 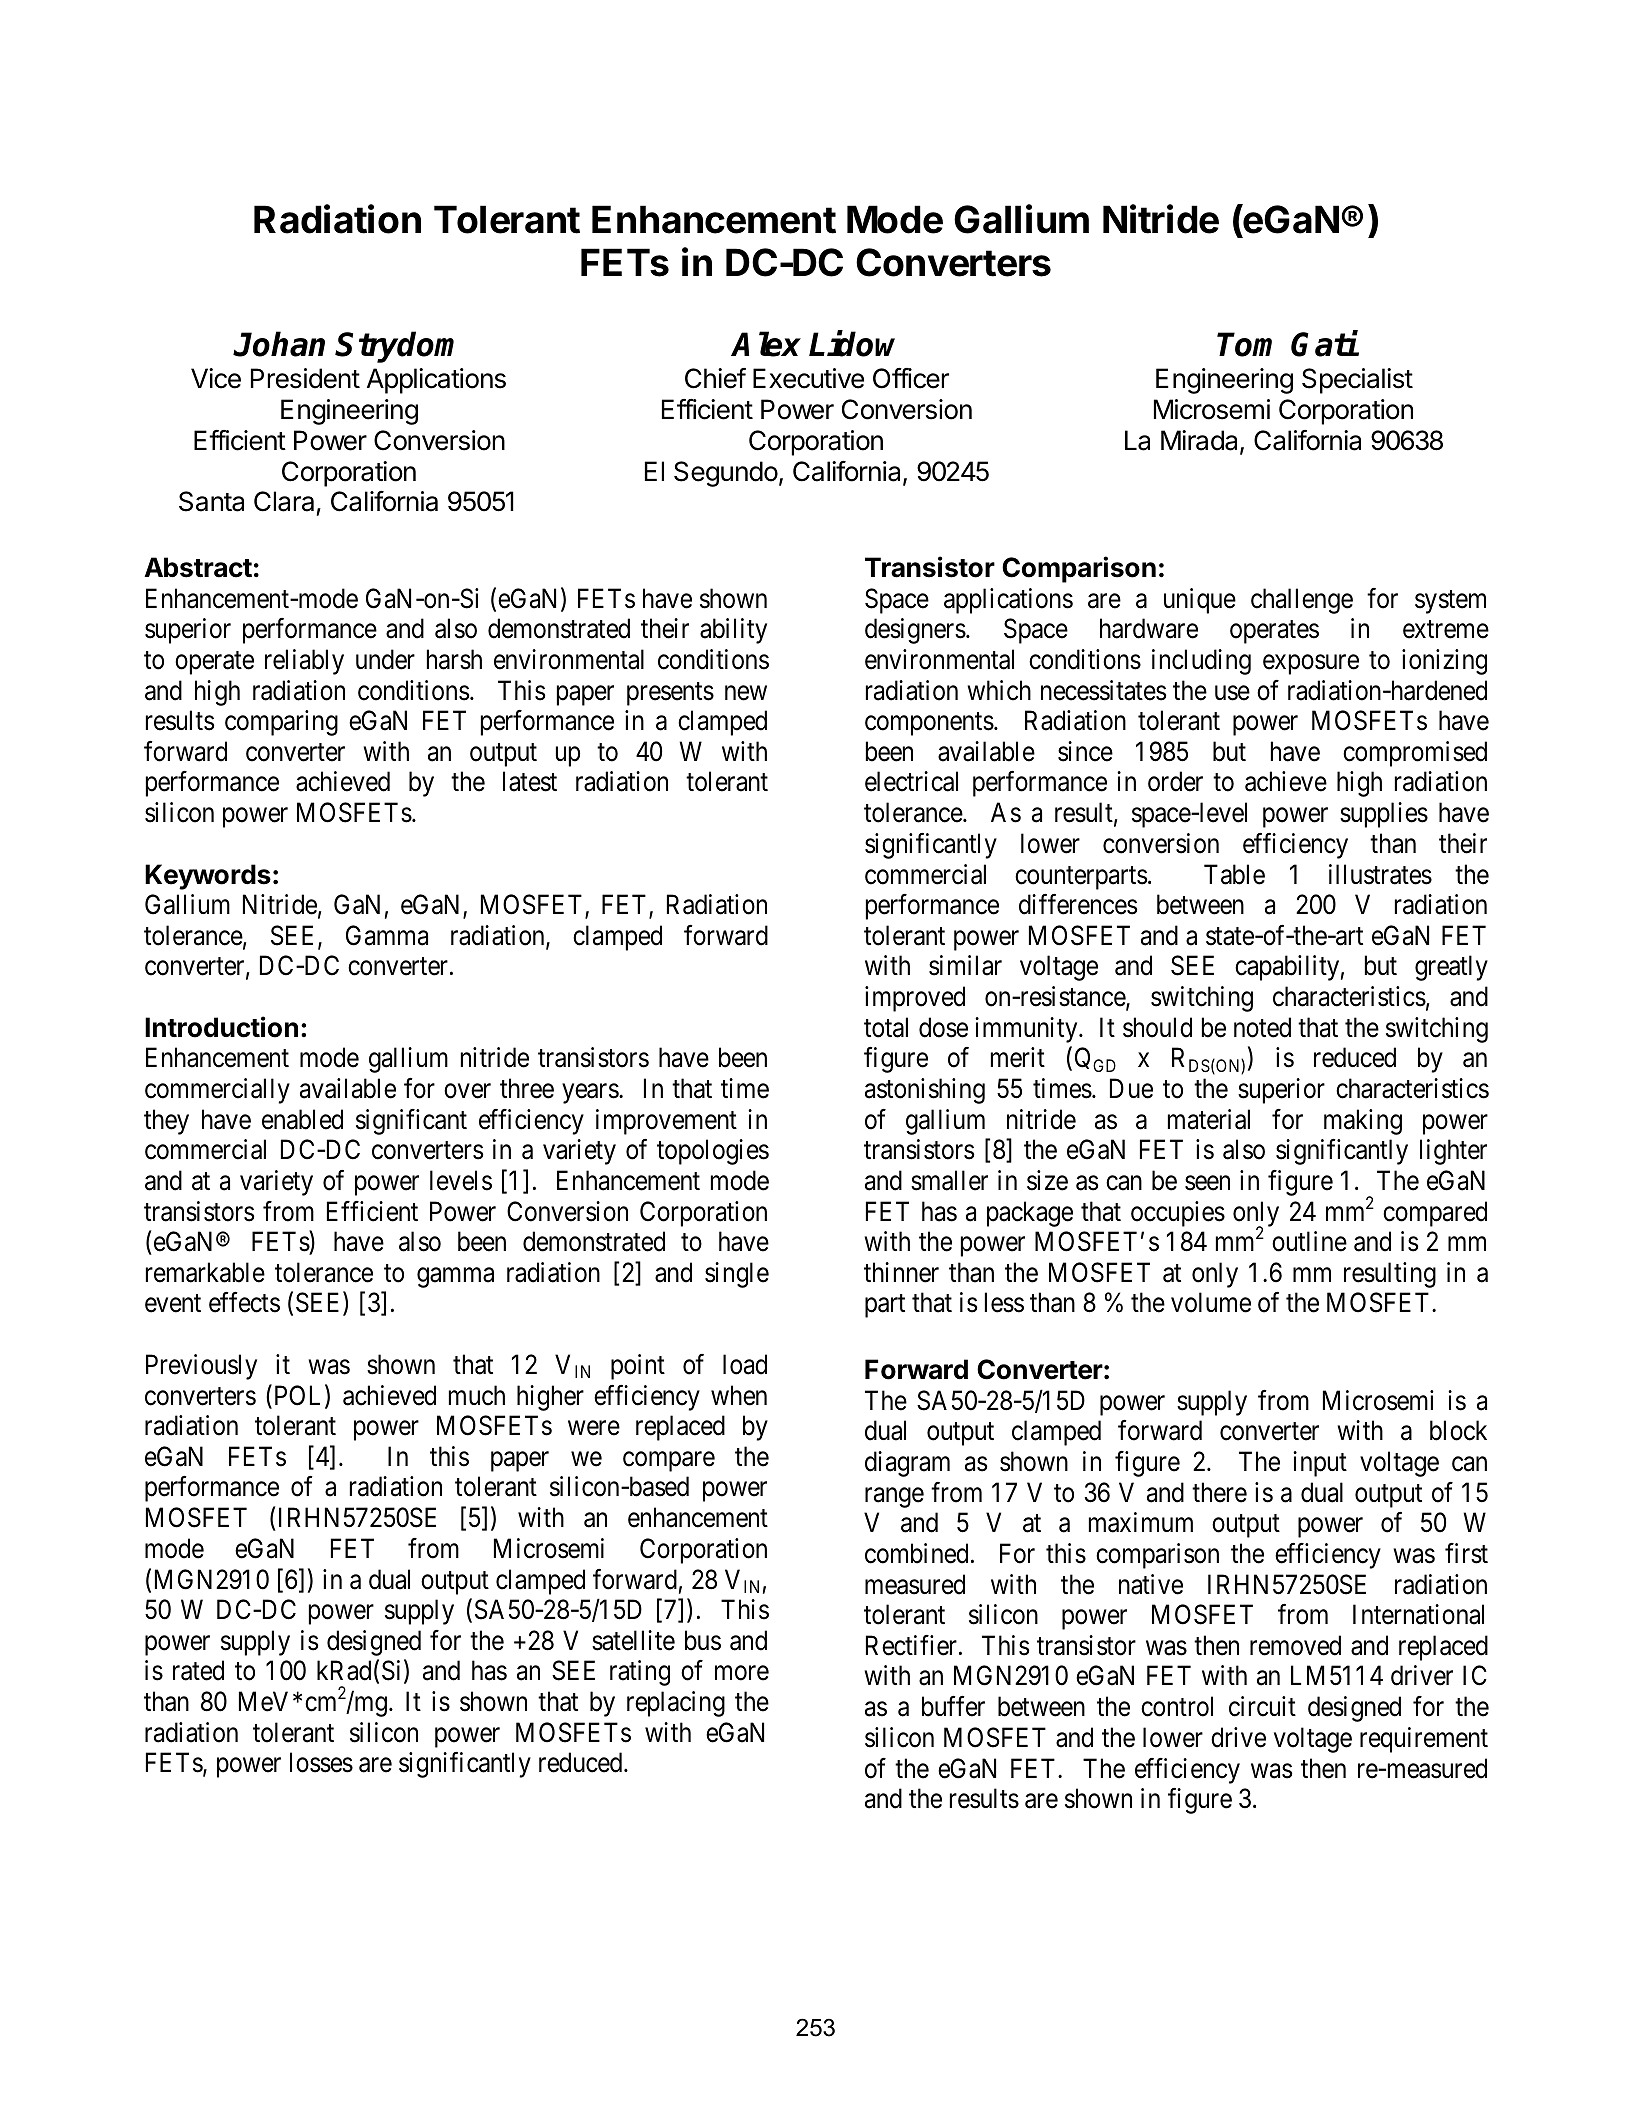 What do you see at coordinates (1357, 381) in the screenshot?
I see `Specialist` at bounding box center [1357, 381].
